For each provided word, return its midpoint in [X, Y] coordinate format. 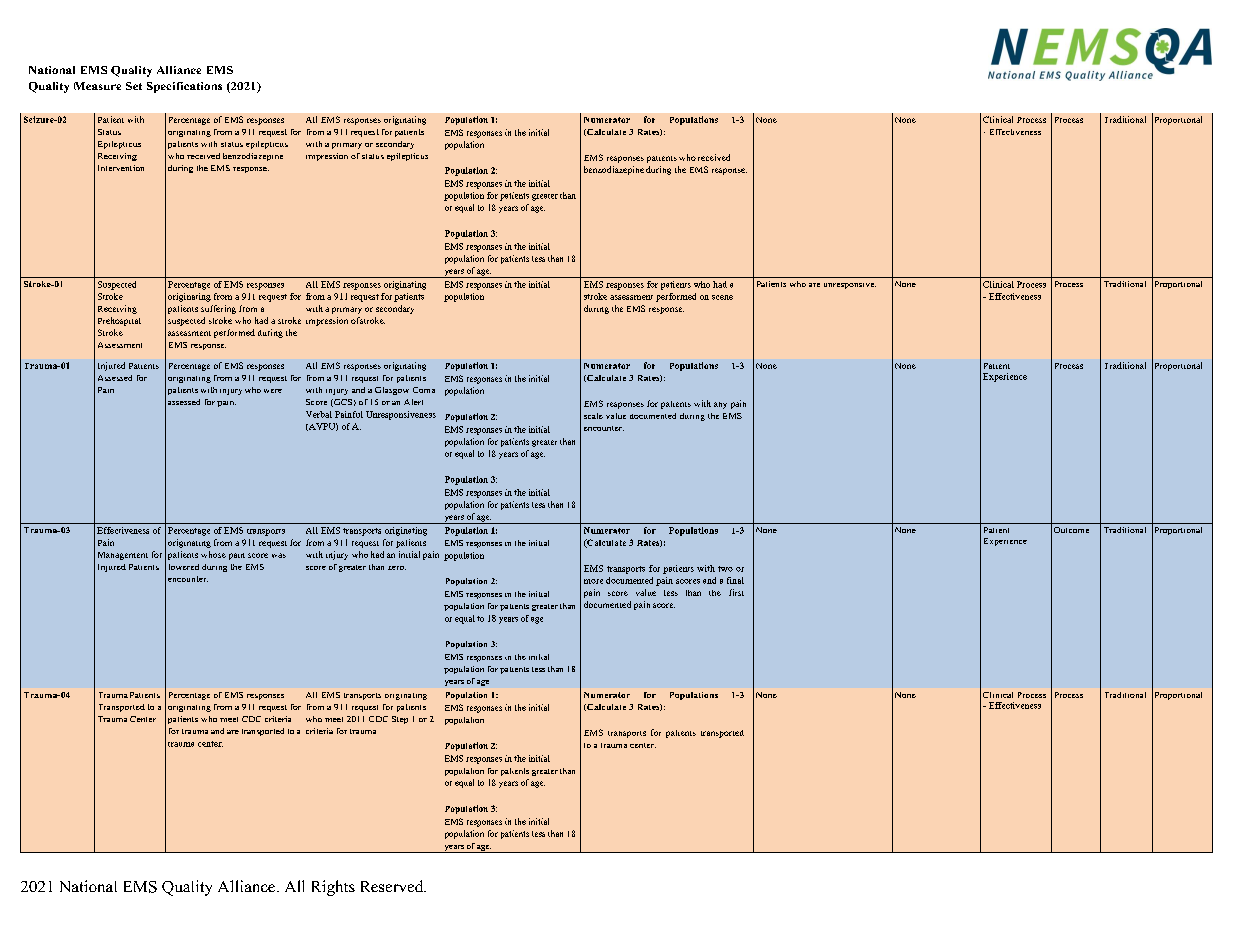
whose [213, 554]
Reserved [393, 886]
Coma [424, 390]
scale [593, 416]
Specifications [184, 87]
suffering [218, 309]
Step [400, 720]
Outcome [1071, 530]
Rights [333, 888]
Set [134, 86]
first [736, 592]
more [593, 581]
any [720, 405]
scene [722, 297]
